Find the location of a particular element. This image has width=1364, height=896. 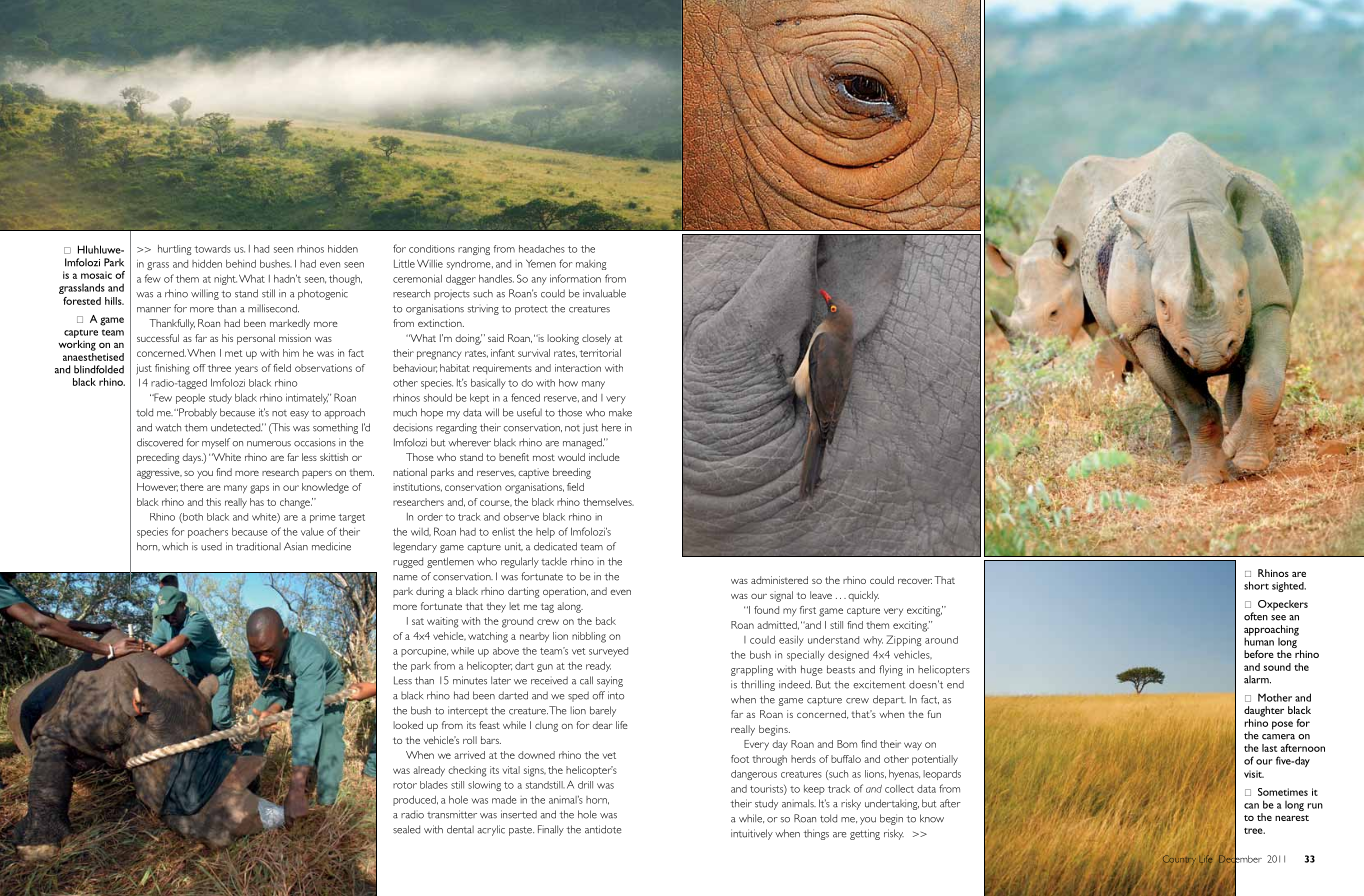

include is located at coordinates (604, 457).
